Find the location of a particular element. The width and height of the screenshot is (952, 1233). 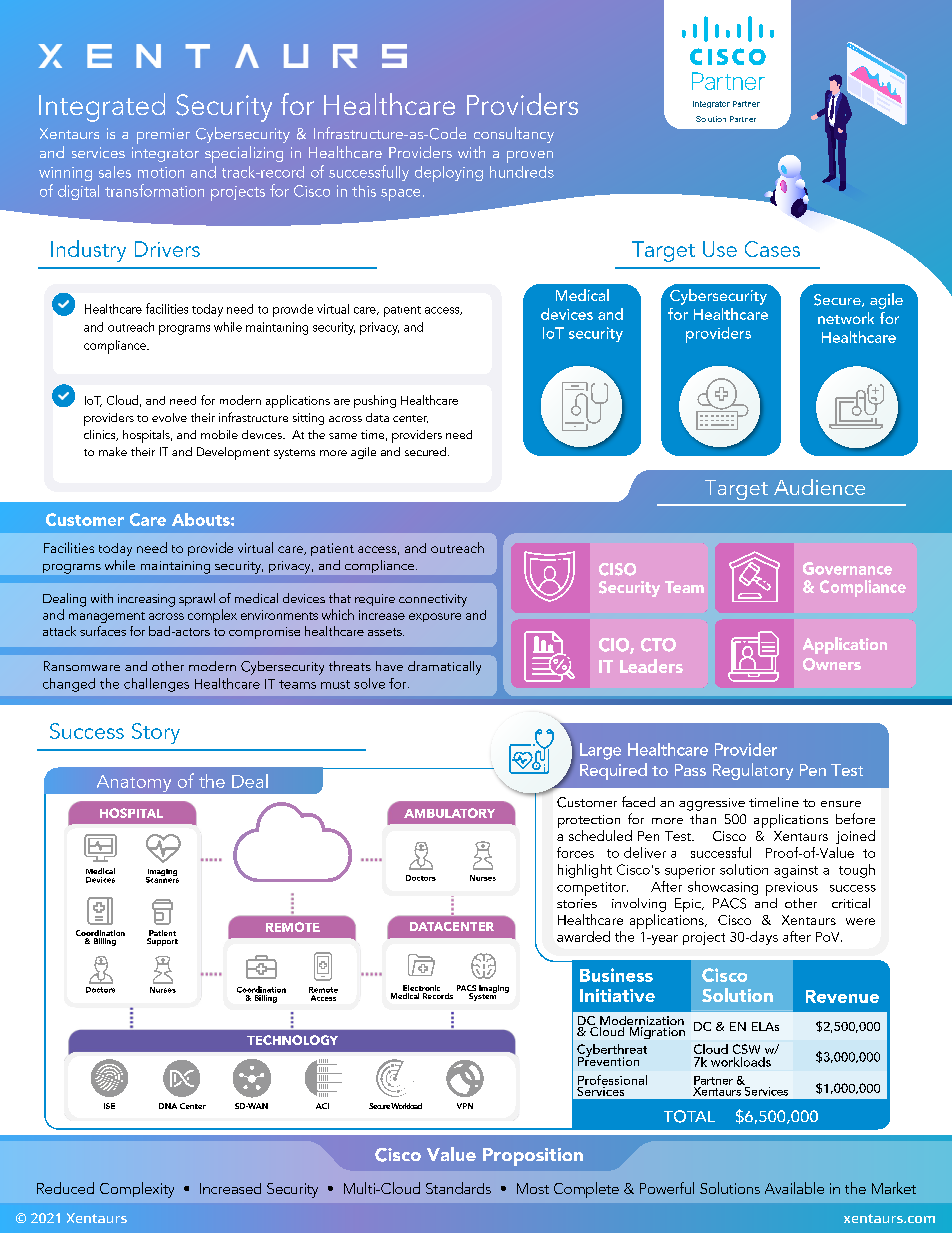

Available is located at coordinates (794, 1188).
